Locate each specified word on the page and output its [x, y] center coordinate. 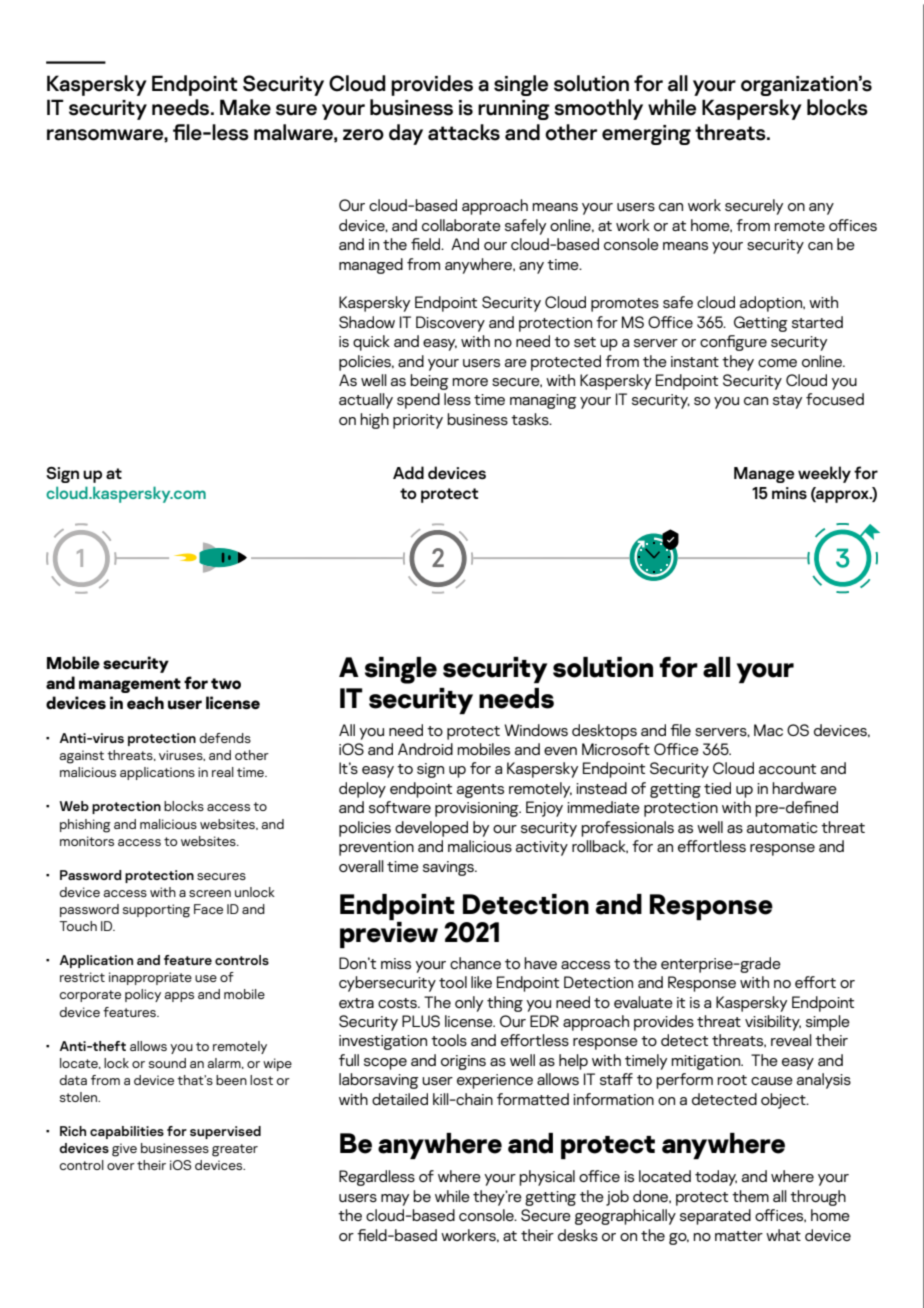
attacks [464, 132]
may [395, 1200]
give [124, 1150]
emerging [646, 135]
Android [425, 749]
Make [245, 107]
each [145, 702]
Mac [768, 730]
